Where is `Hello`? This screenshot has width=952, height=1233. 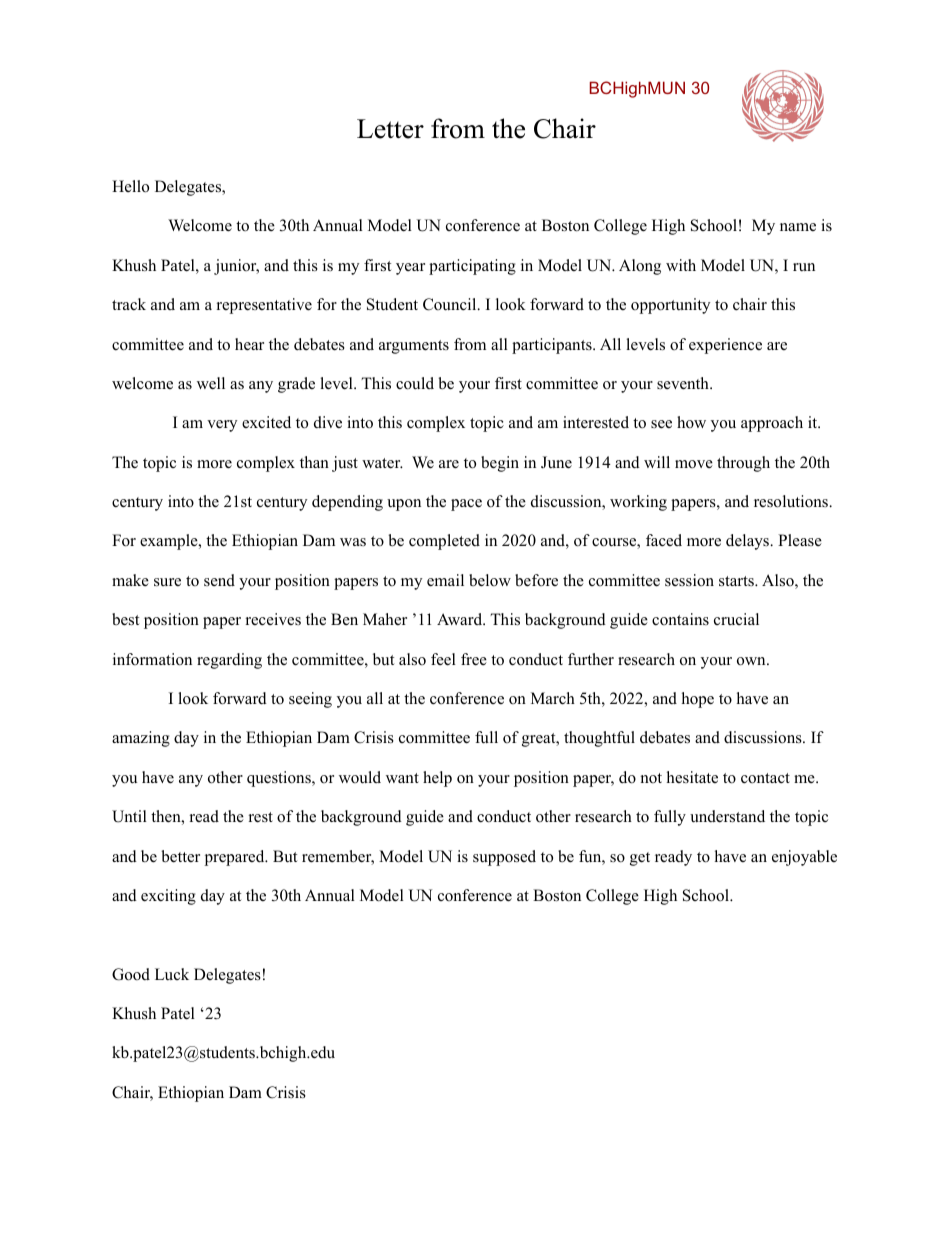 Hello is located at coordinates (130, 186).
